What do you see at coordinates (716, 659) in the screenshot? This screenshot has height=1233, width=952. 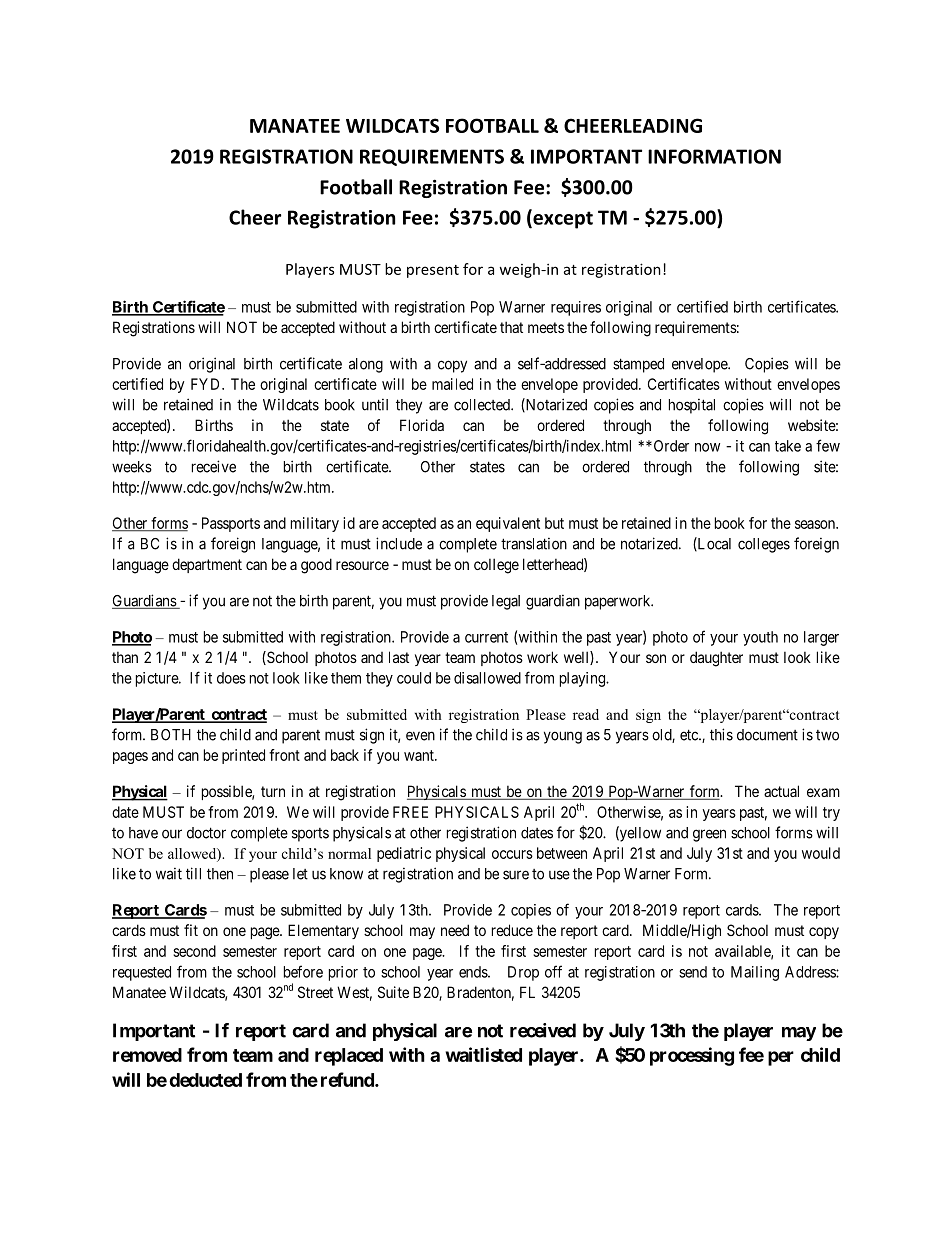 I see `daughter` at bounding box center [716, 659].
